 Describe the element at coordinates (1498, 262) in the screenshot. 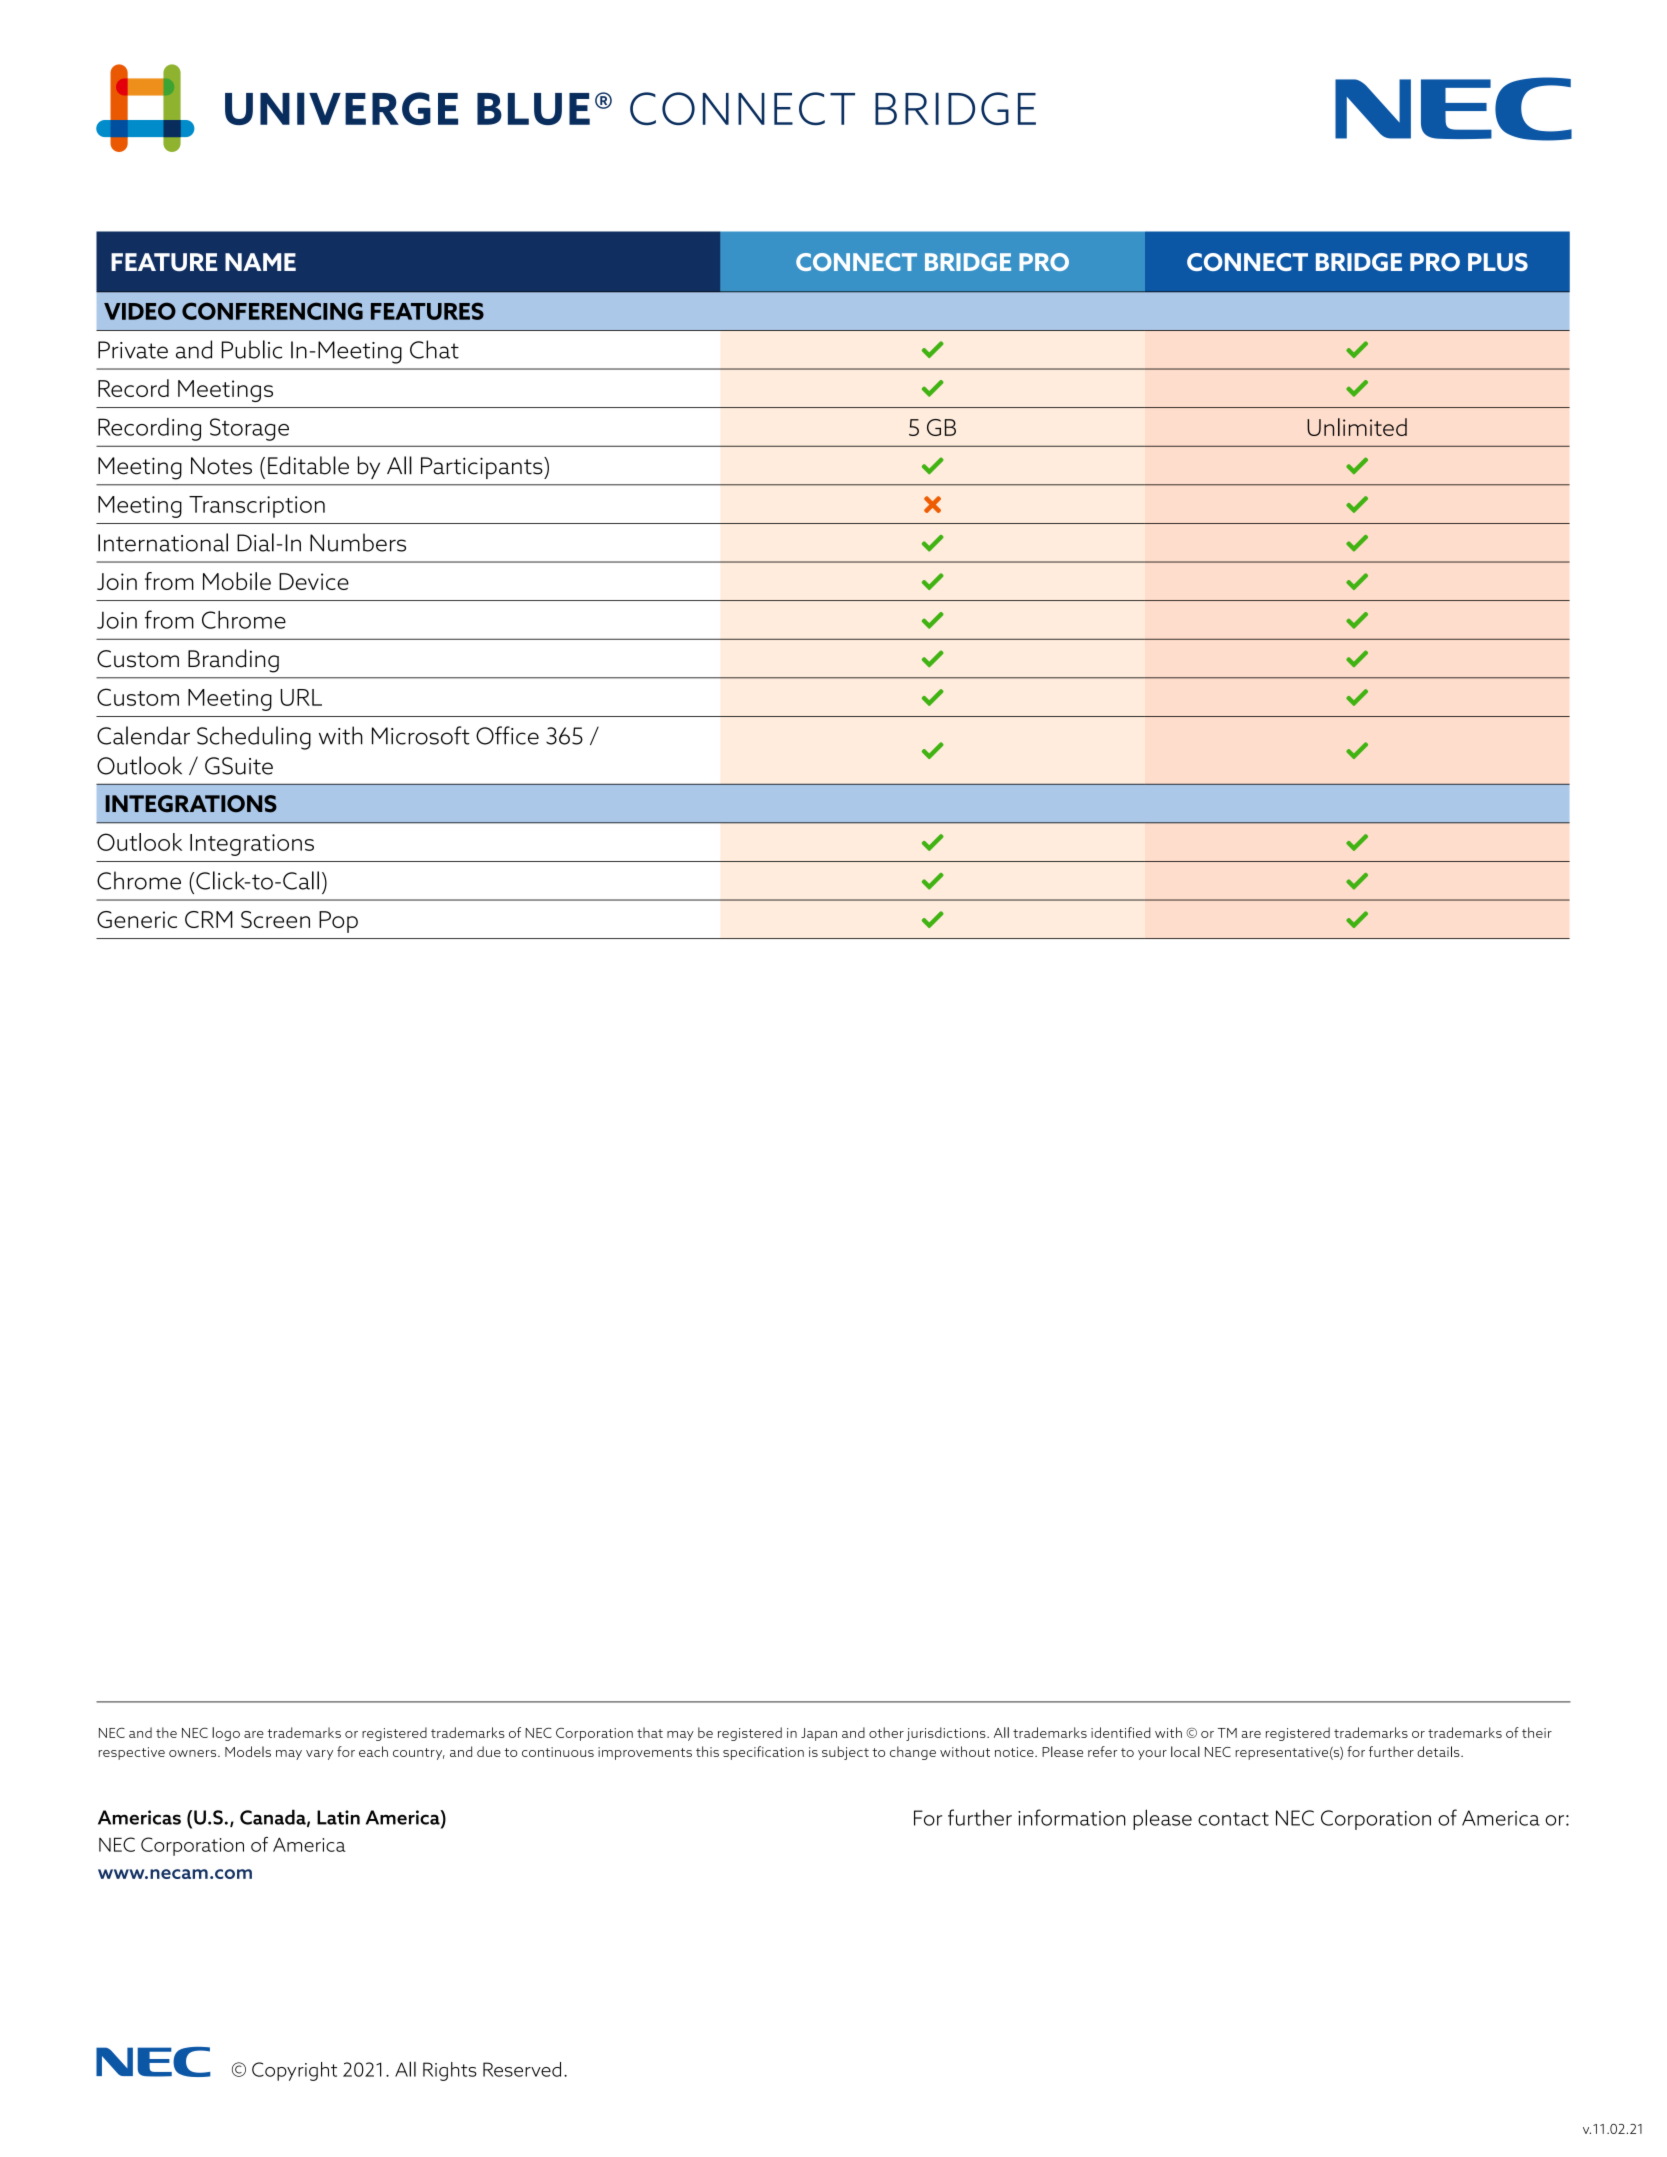

I see `PLUS` at that location.
